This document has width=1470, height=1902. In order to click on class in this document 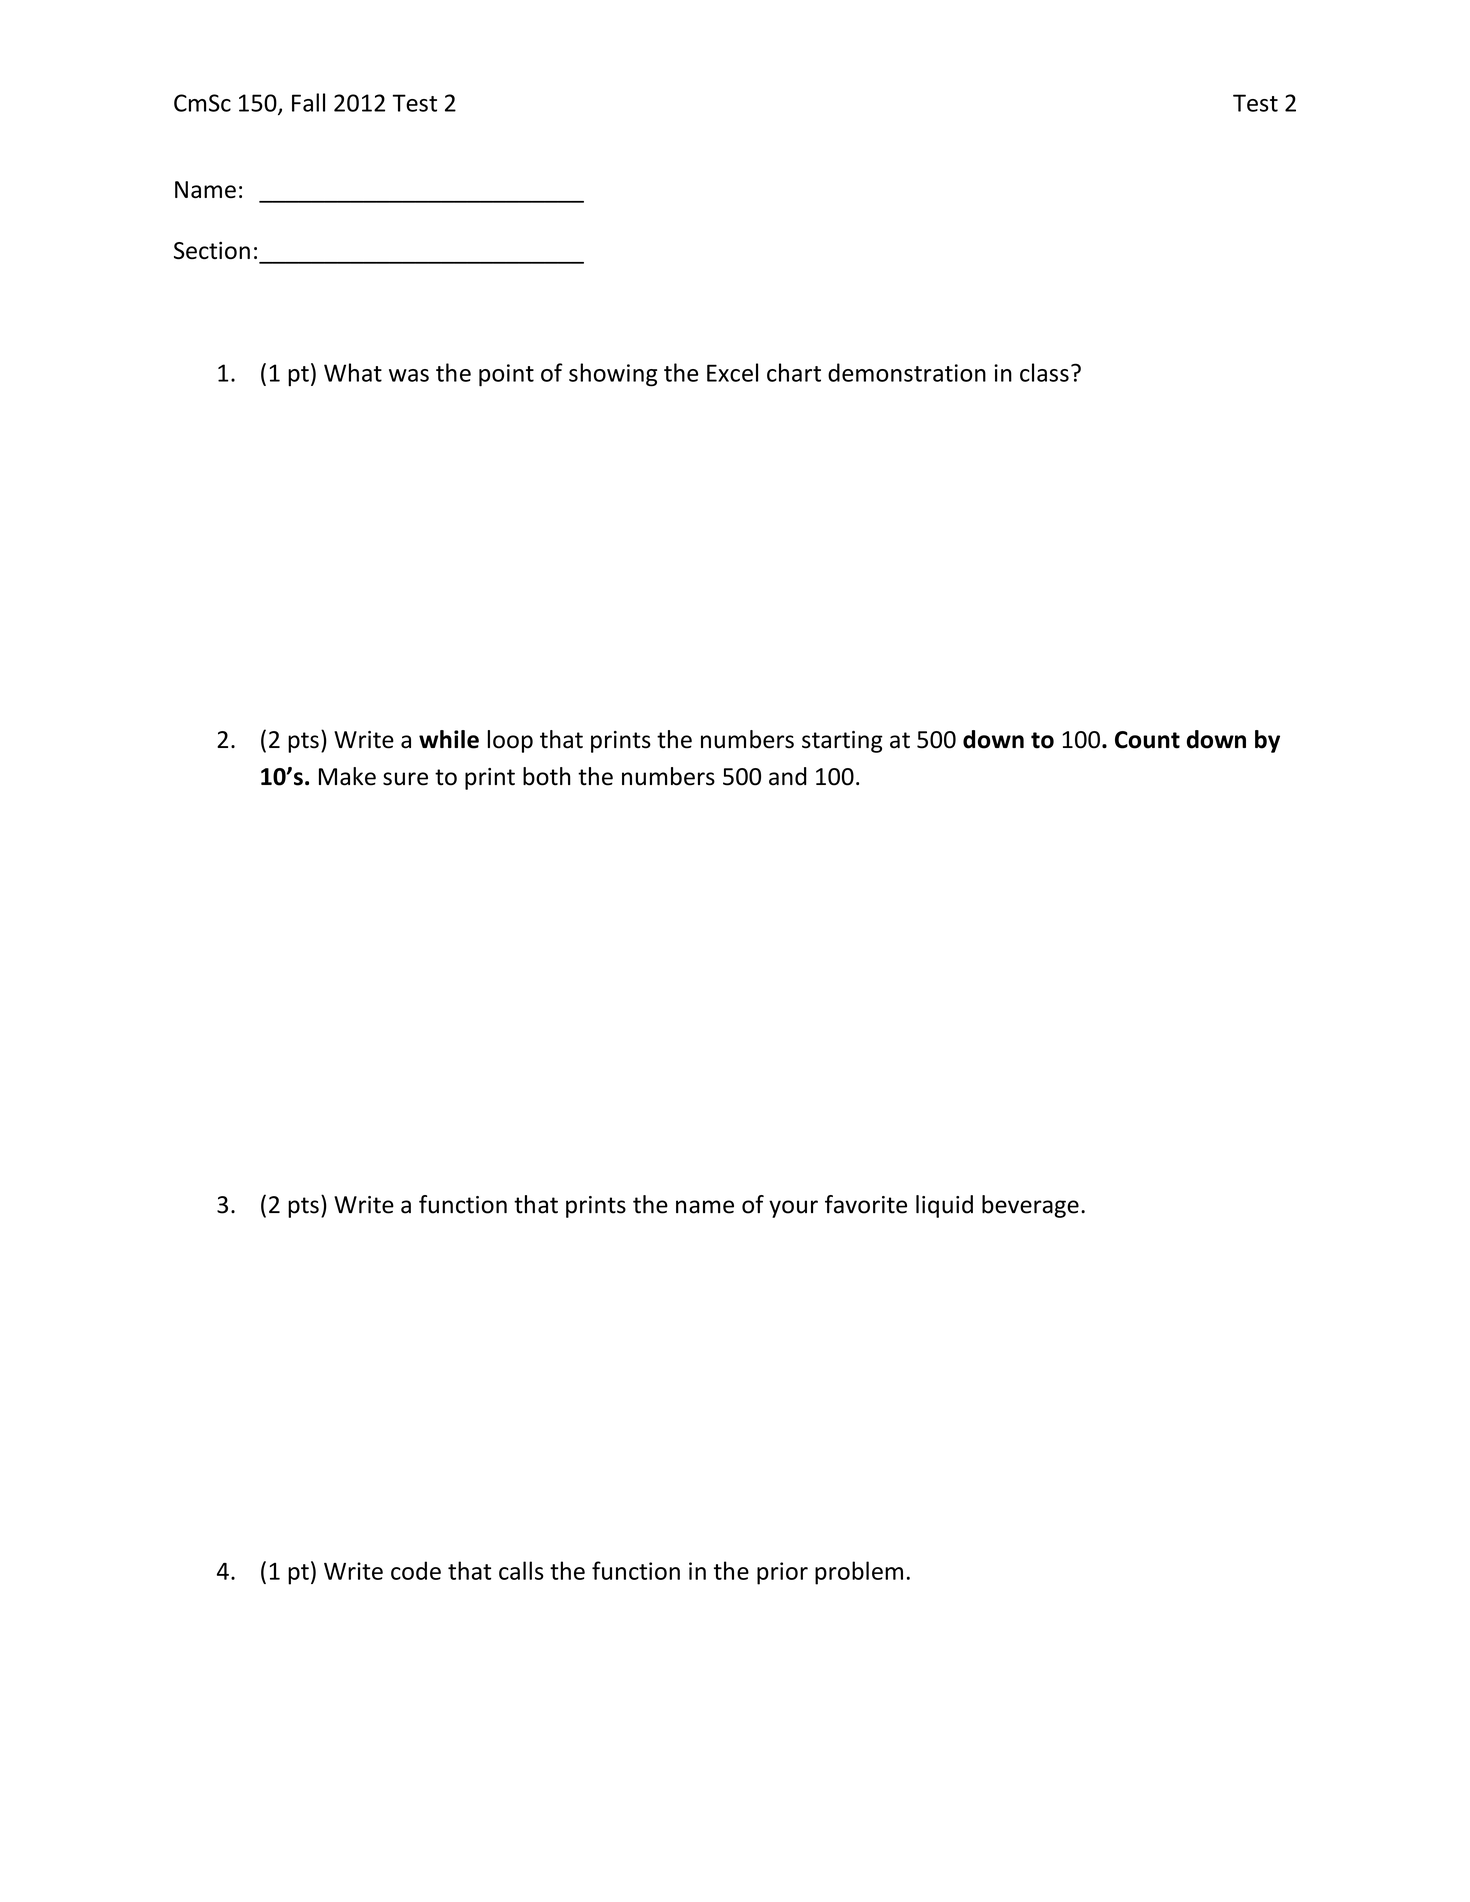, I will do `click(1044, 372)`.
